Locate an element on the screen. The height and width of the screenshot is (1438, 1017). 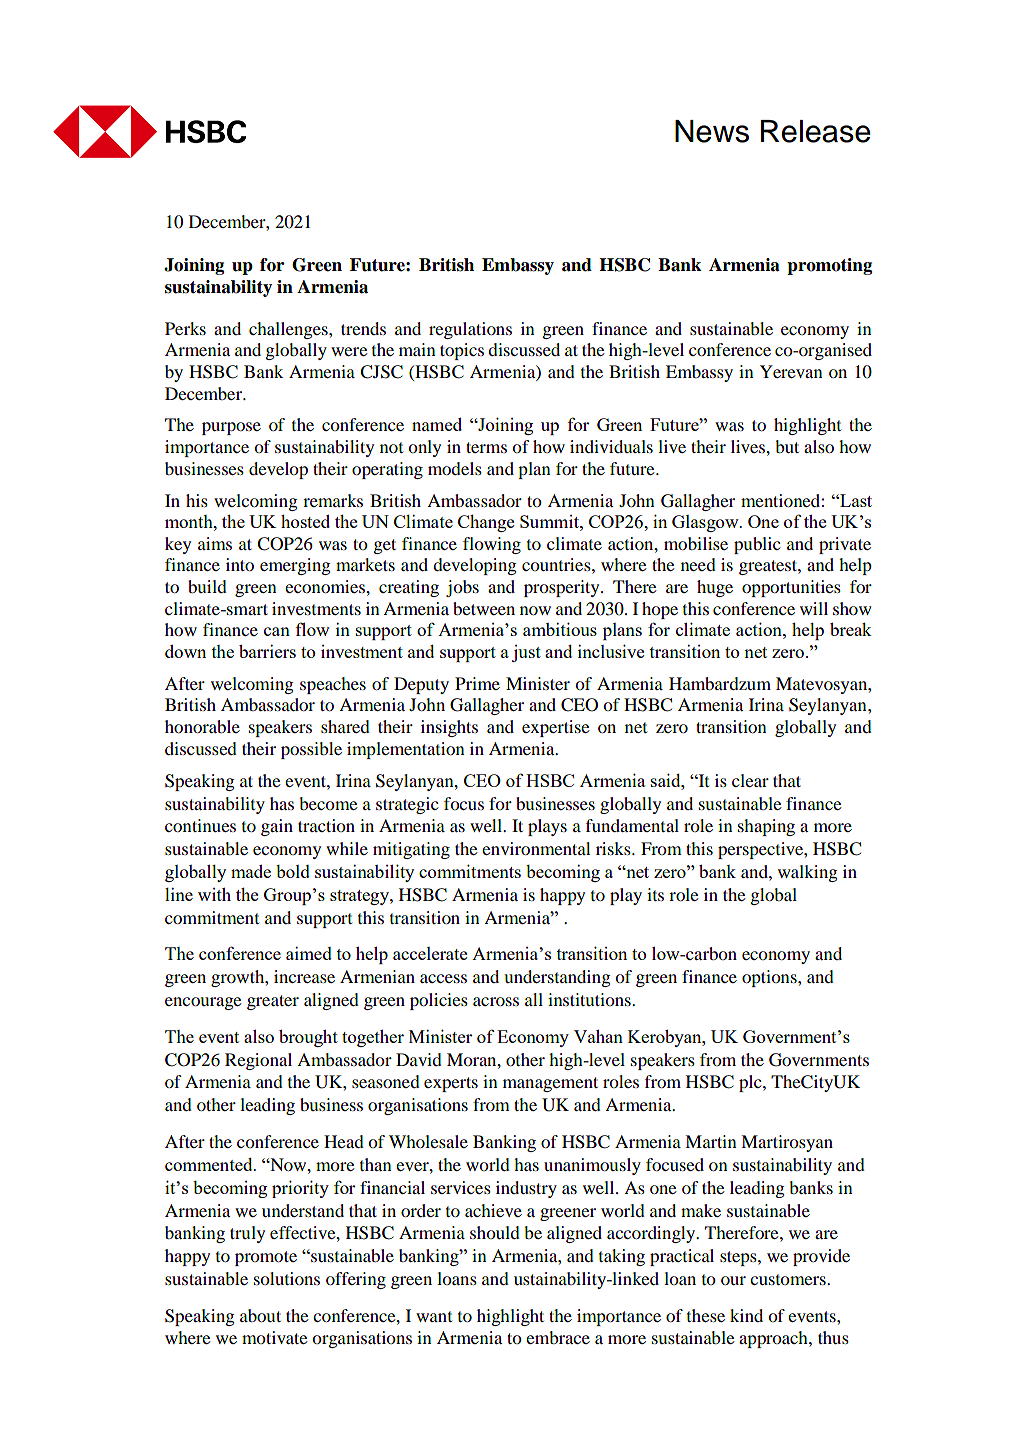
expertise is located at coordinates (556, 728).
